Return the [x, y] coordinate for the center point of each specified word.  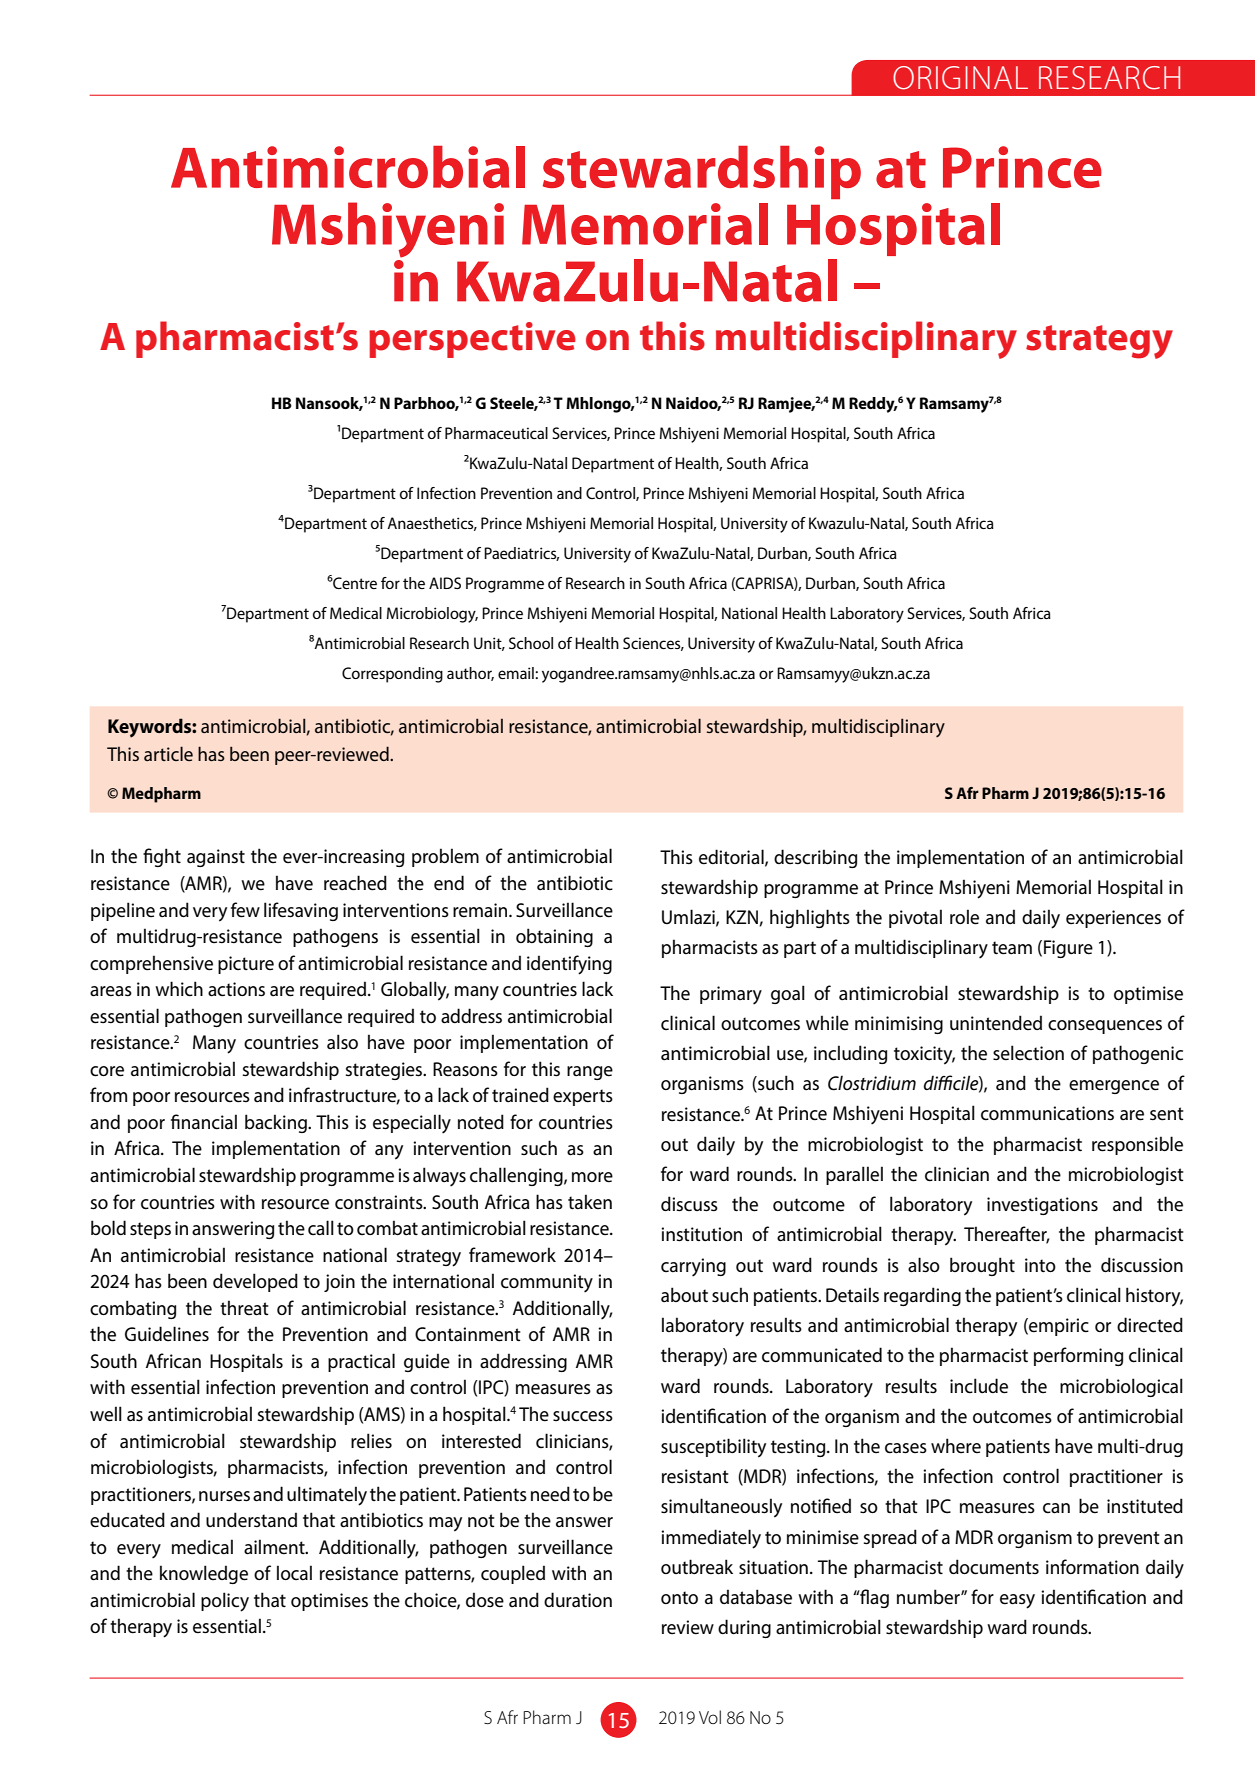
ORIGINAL [960, 78]
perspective [472, 340]
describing [815, 858]
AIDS [445, 583]
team [1012, 948]
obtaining [554, 937]
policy [225, 1602]
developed [255, 1282]
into [1040, 1265]
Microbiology [432, 615]
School [531, 643]
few [245, 910]
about [684, 1294]
